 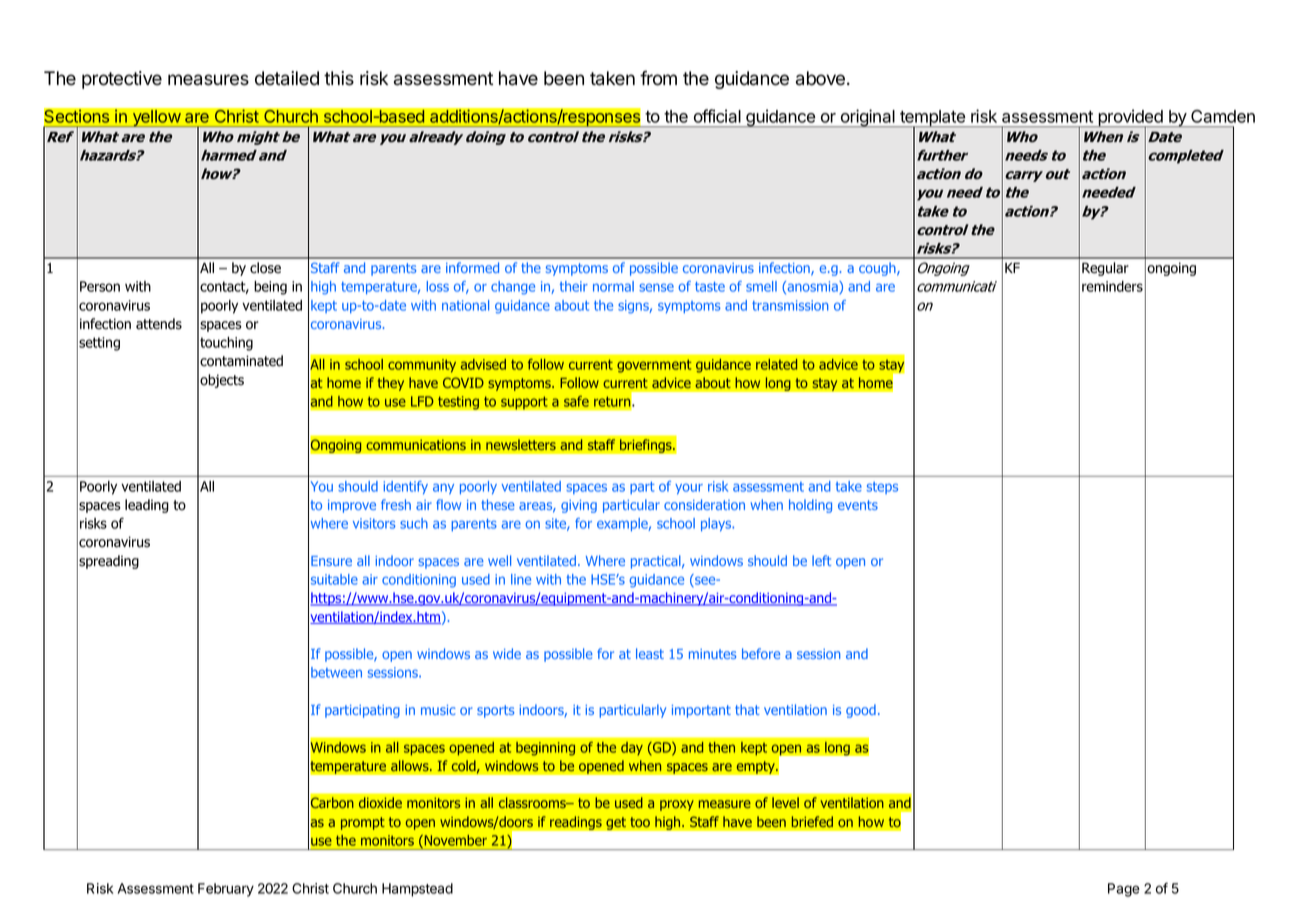 What do you see at coordinates (640, 822) in the screenshot?
I see `too` at bounding box center [640, 822].
